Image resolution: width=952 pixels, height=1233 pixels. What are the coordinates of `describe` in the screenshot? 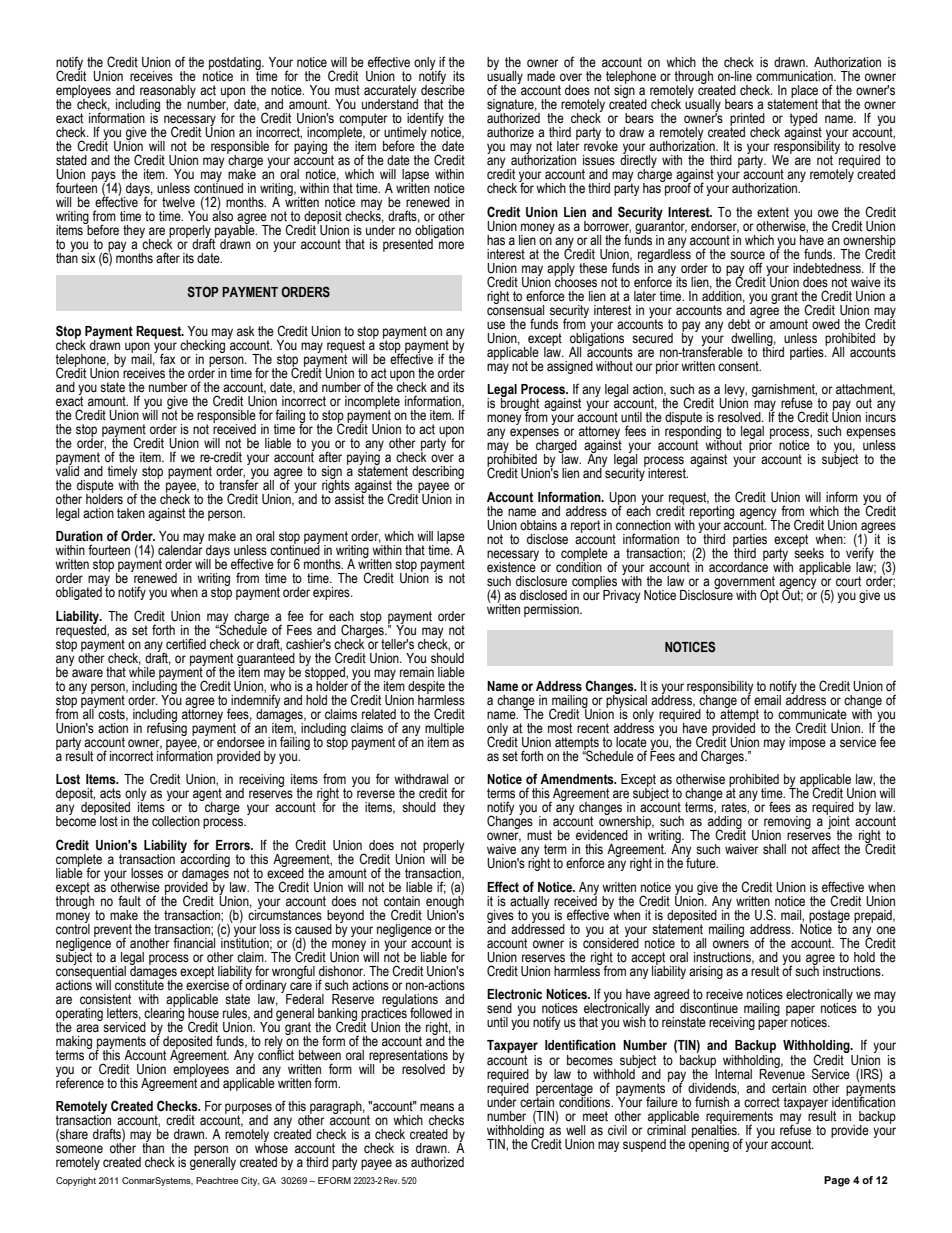 It's located at (443, 89).
